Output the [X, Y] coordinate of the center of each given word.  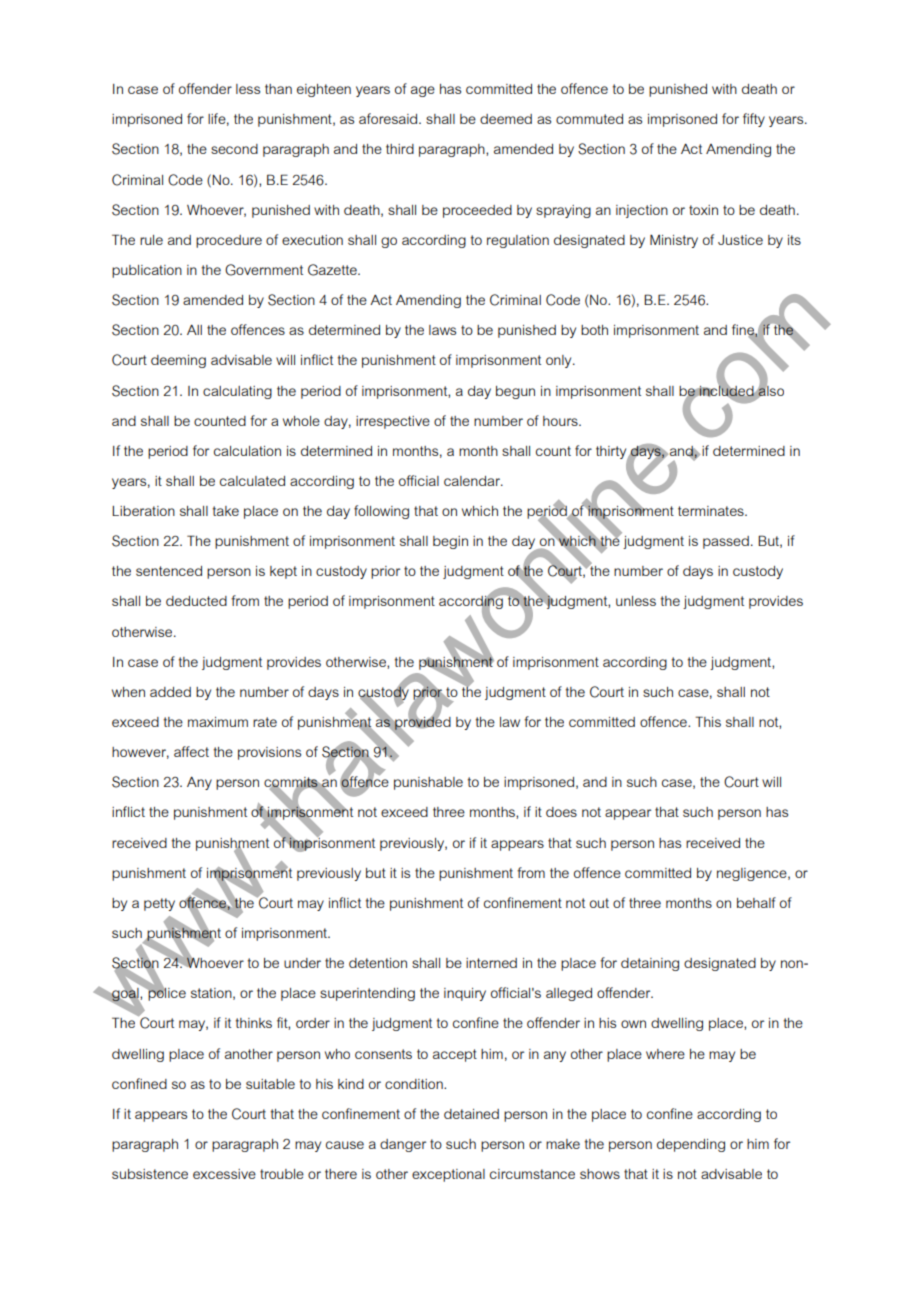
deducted [196, 601]
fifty [754, 120]
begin [450, 542]
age [423, 91]
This [708, 721]
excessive [224, 1174]
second [234, 149]
